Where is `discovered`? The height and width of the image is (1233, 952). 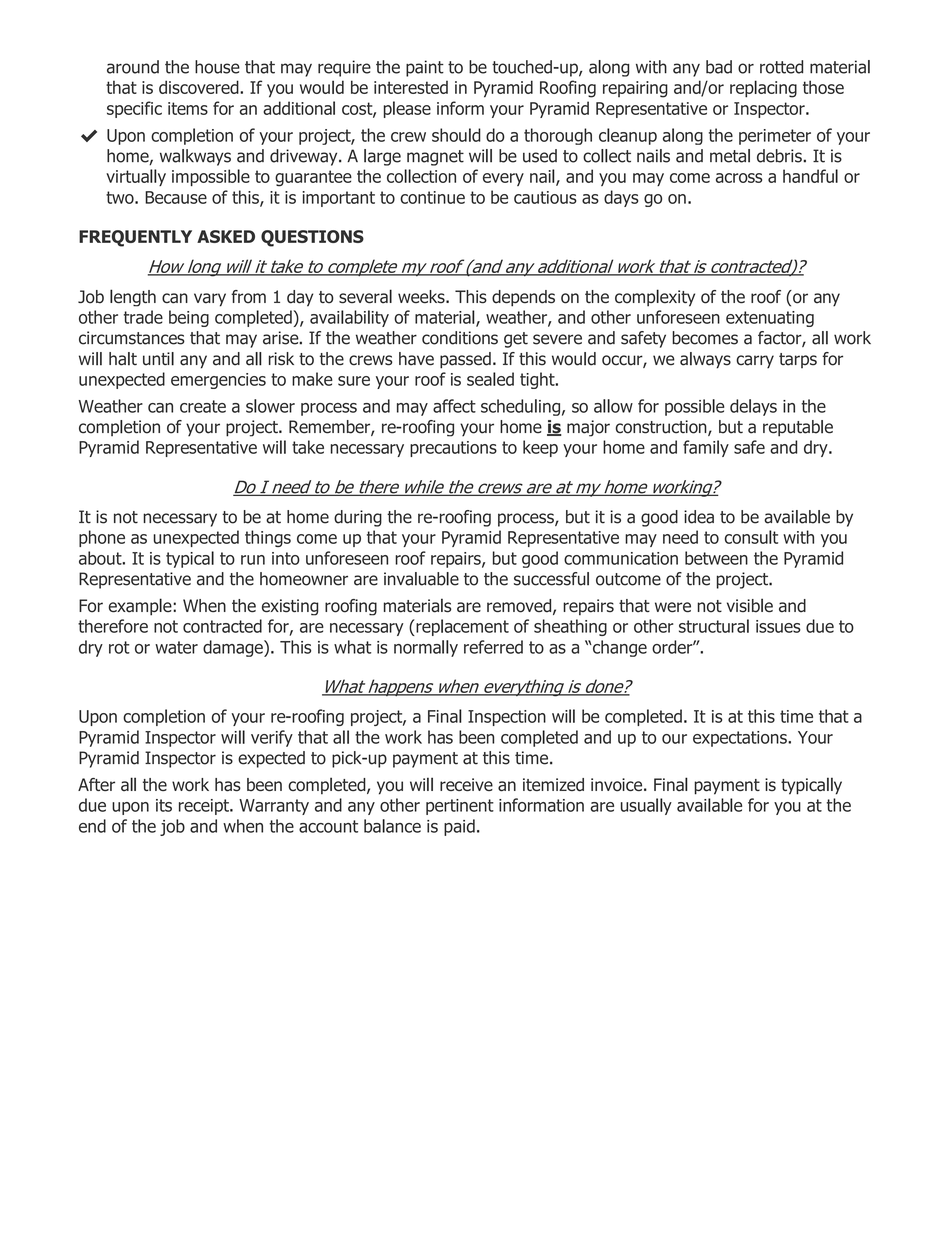
discovered is located at coordinates (200, 87).
